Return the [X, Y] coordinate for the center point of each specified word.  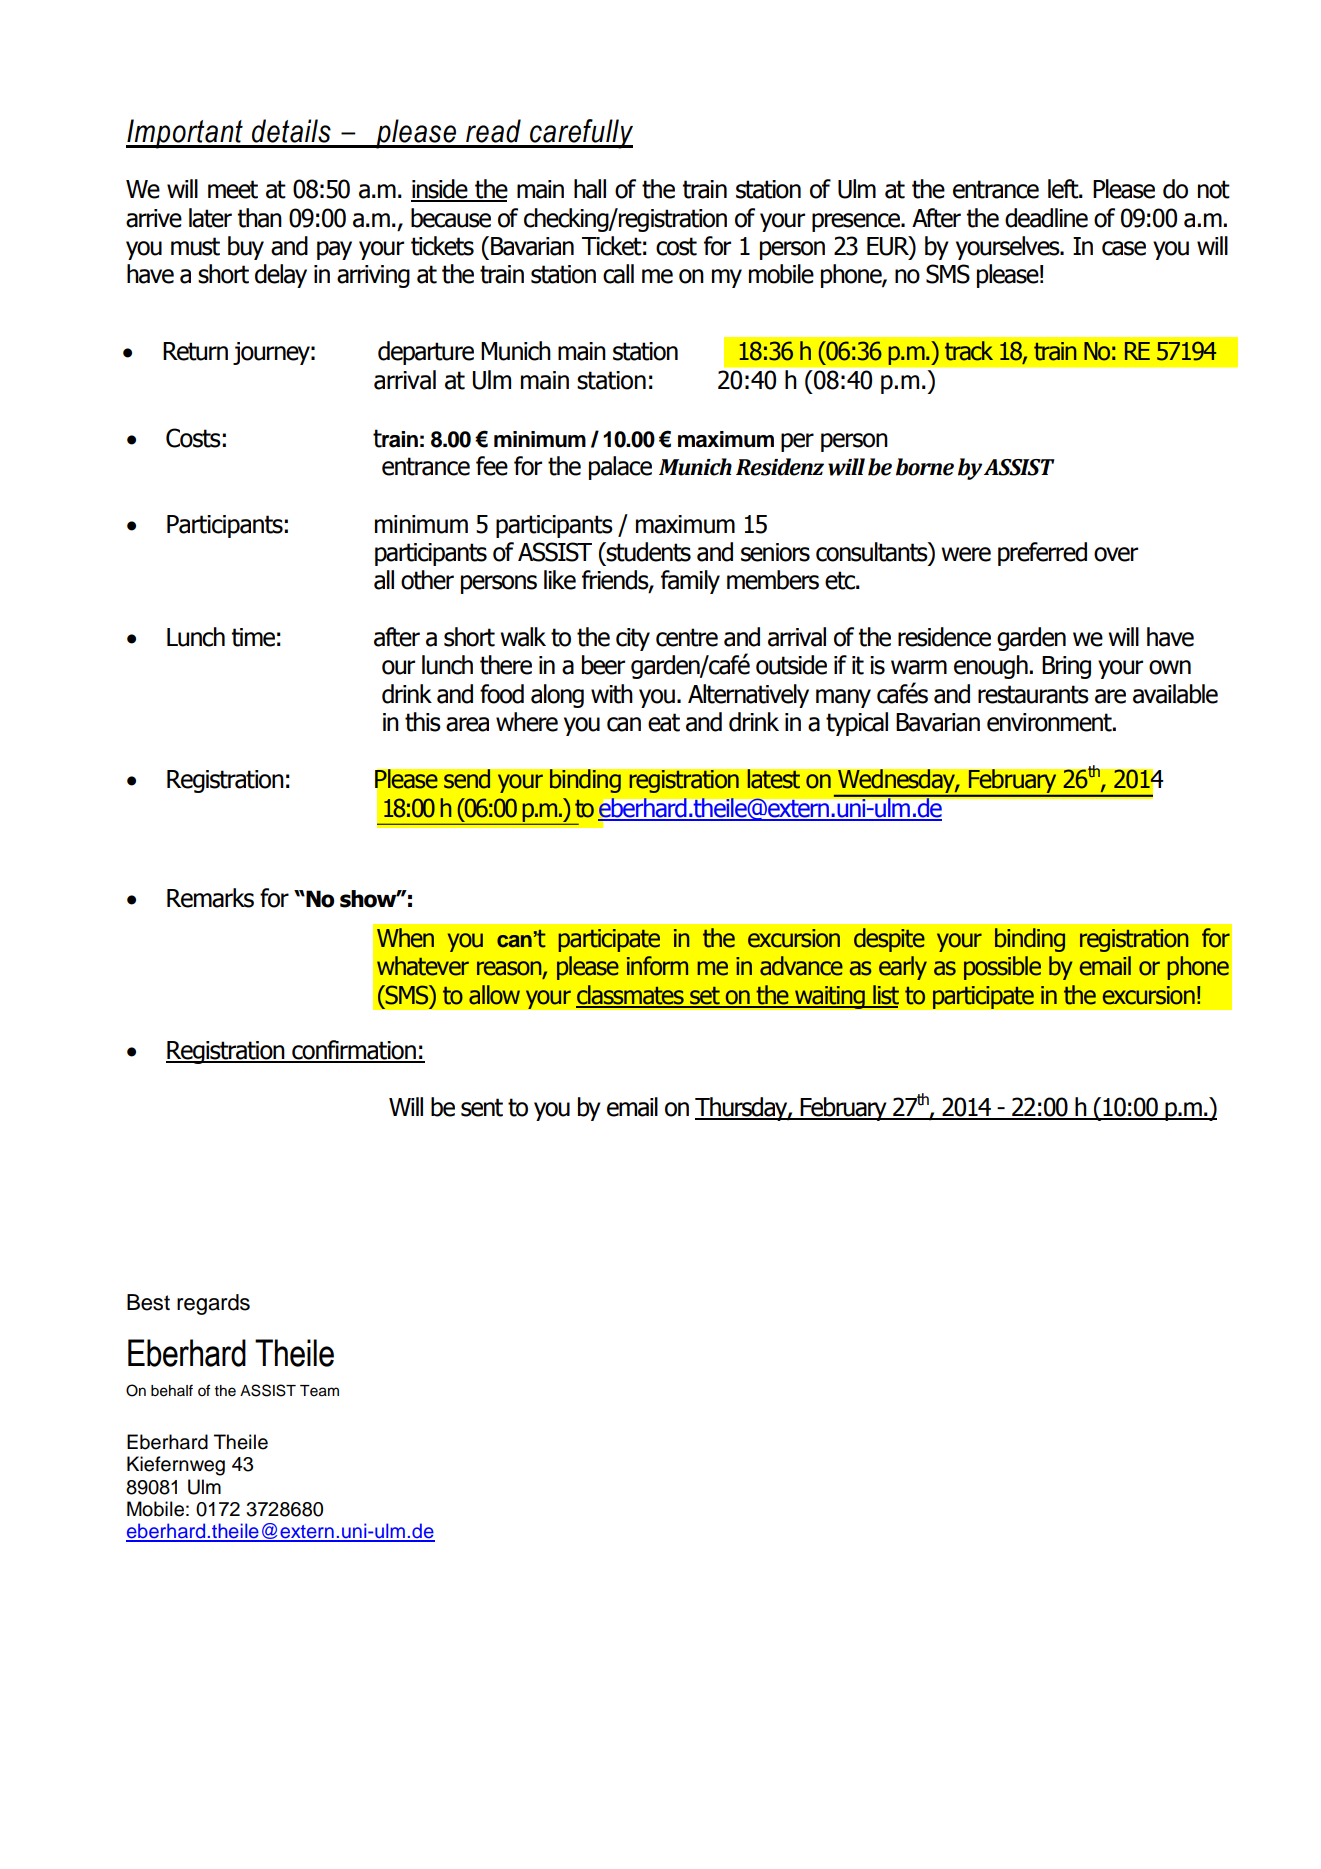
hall [590, 189]
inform [657, 966]
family [690, 582]
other [427, 580]
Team [319, 1391]
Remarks [210, 898]
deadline [1046, 218]
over [1116, 554]
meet [233, 189]
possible [1002, 968]
